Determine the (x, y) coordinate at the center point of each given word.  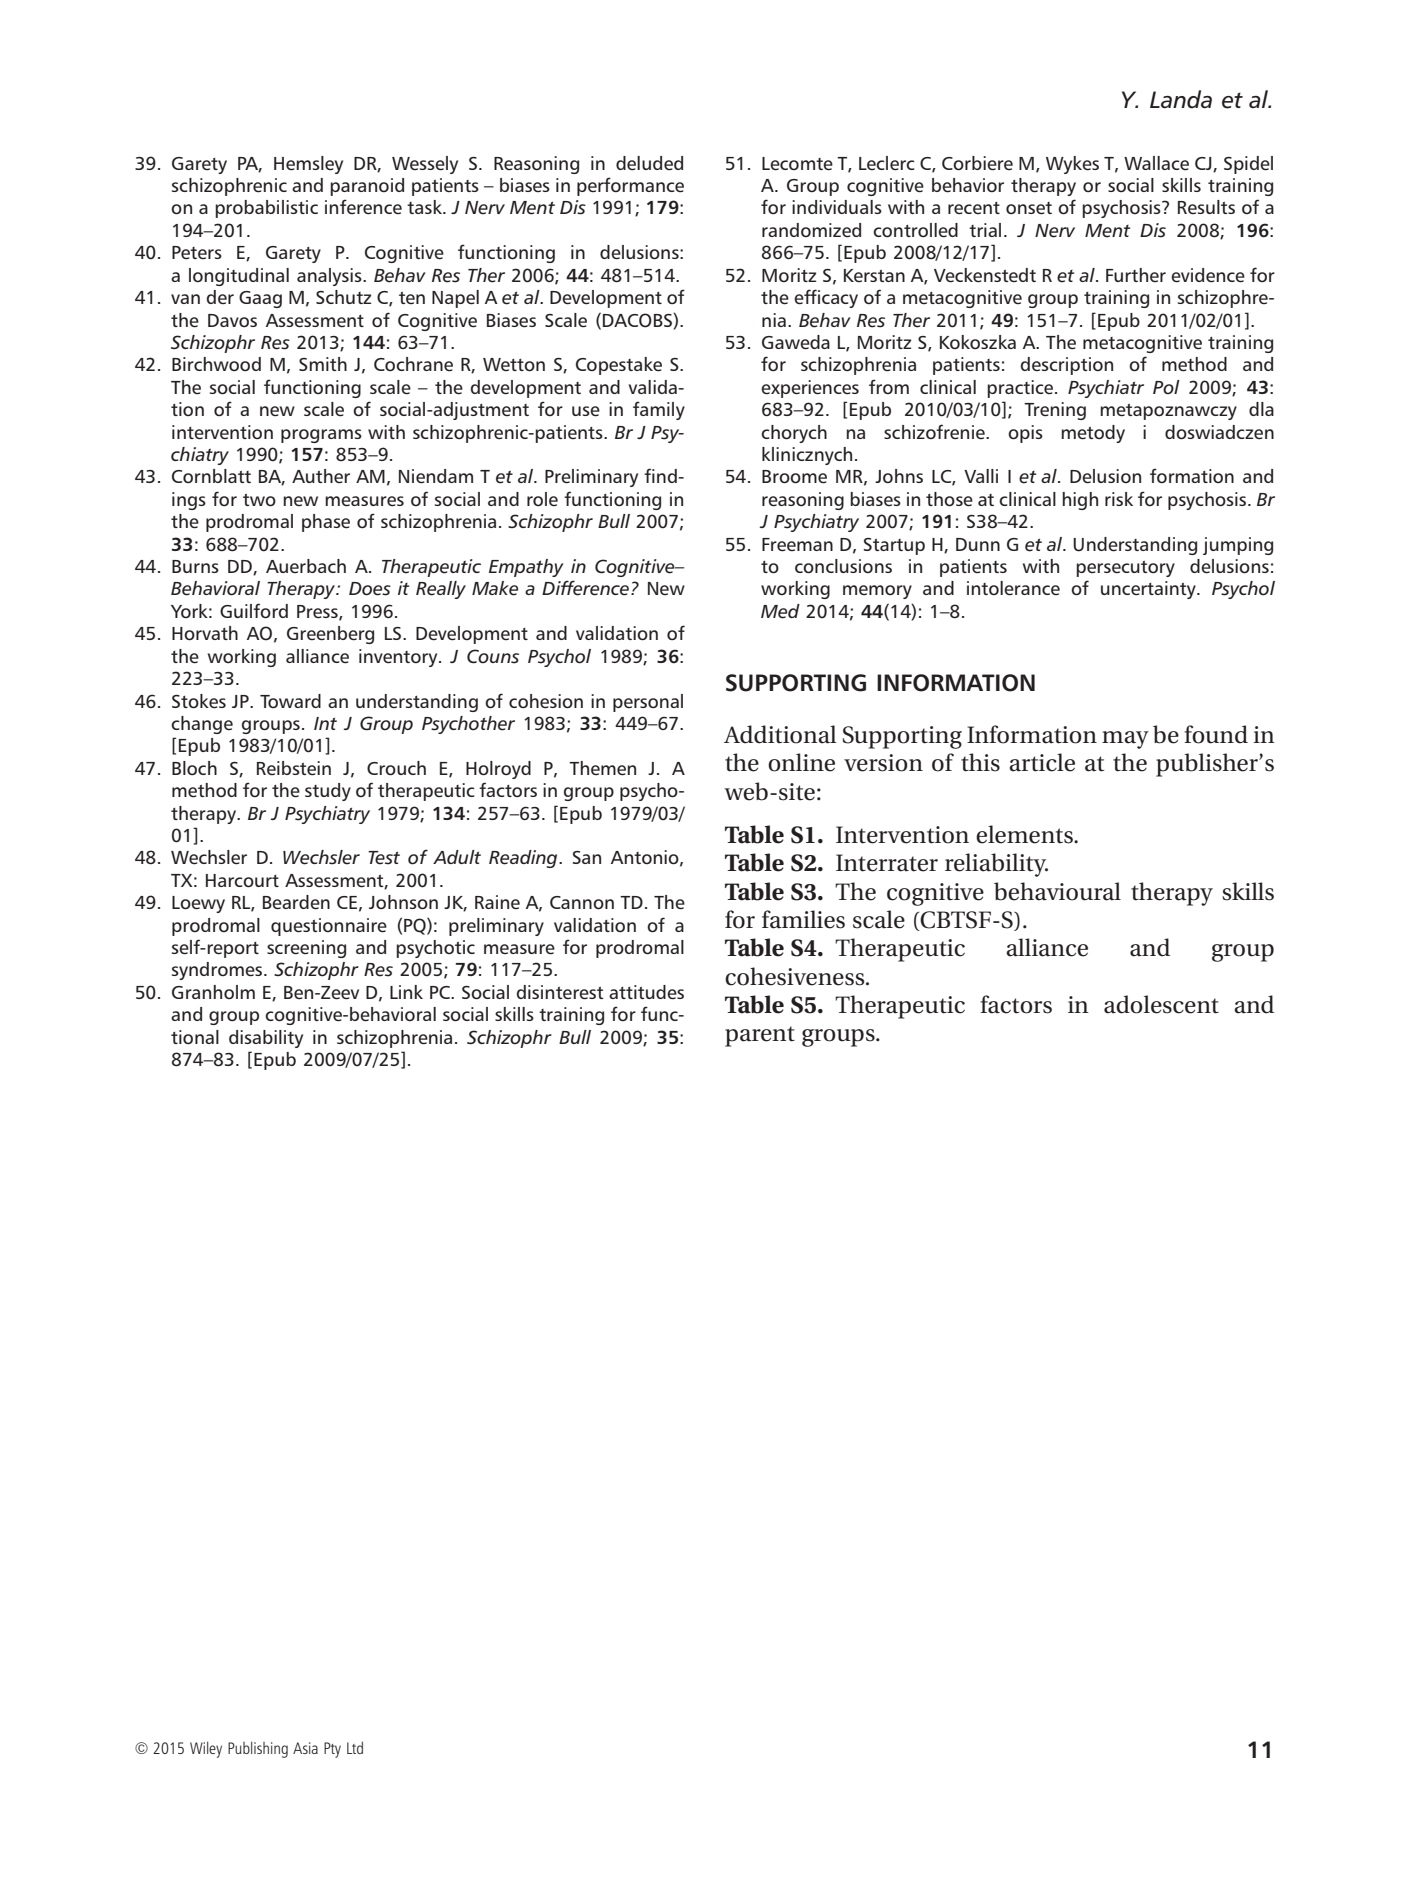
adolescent (1161, 1004)
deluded (649, 163)
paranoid (367, 187)
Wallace (1156, 163)
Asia (305, 1748)
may (1125, 740)
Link (406, 992)
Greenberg (330, 635)
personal (648, 703)
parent (760, 1036)
